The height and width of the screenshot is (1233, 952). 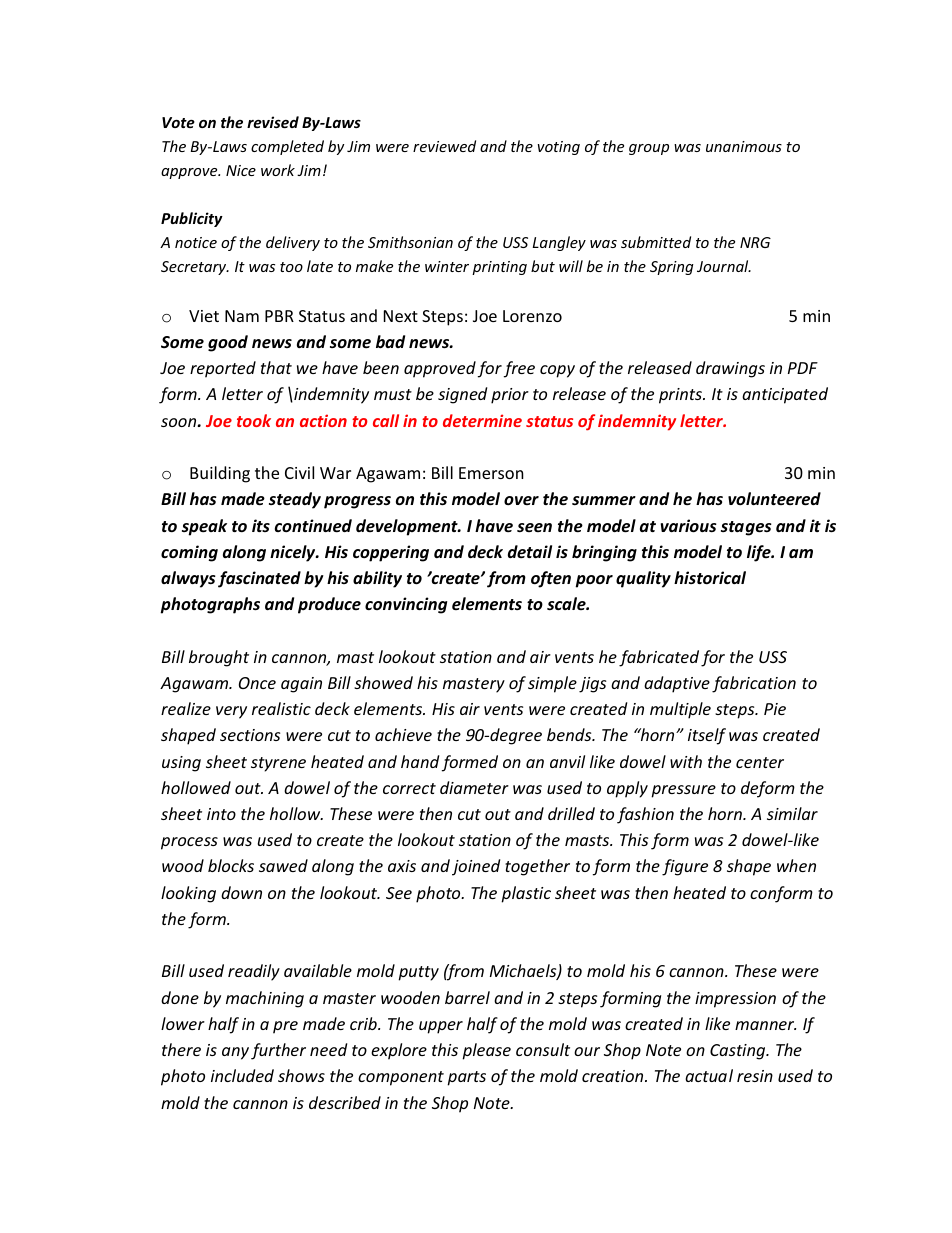 What do you see at coordinates (259, 579) in the screenshot?
I see `fascinated` at bounding box center [259, 579].
